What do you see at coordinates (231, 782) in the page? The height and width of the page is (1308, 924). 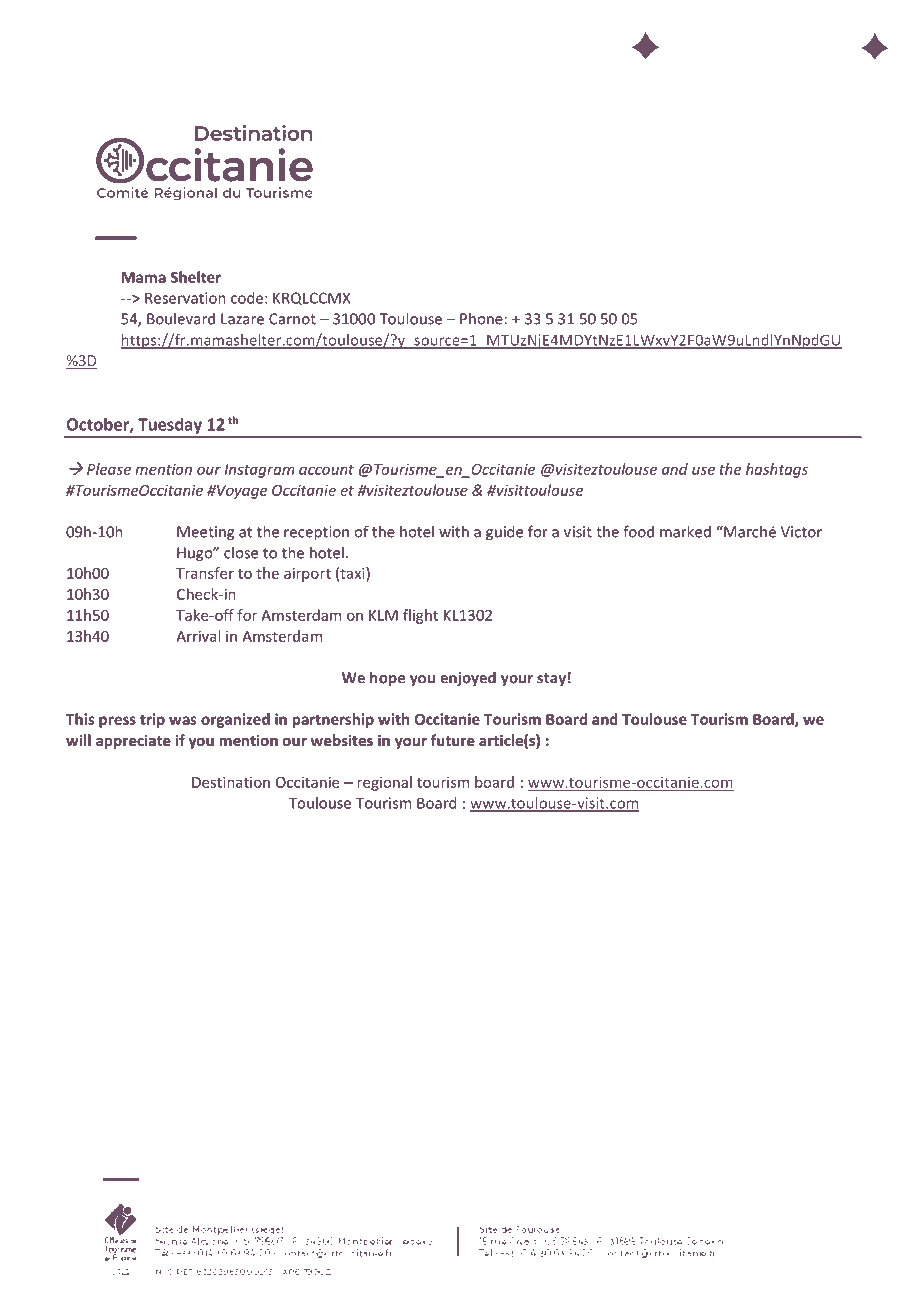 I see `Destination` at bounding box center [231, 782].
